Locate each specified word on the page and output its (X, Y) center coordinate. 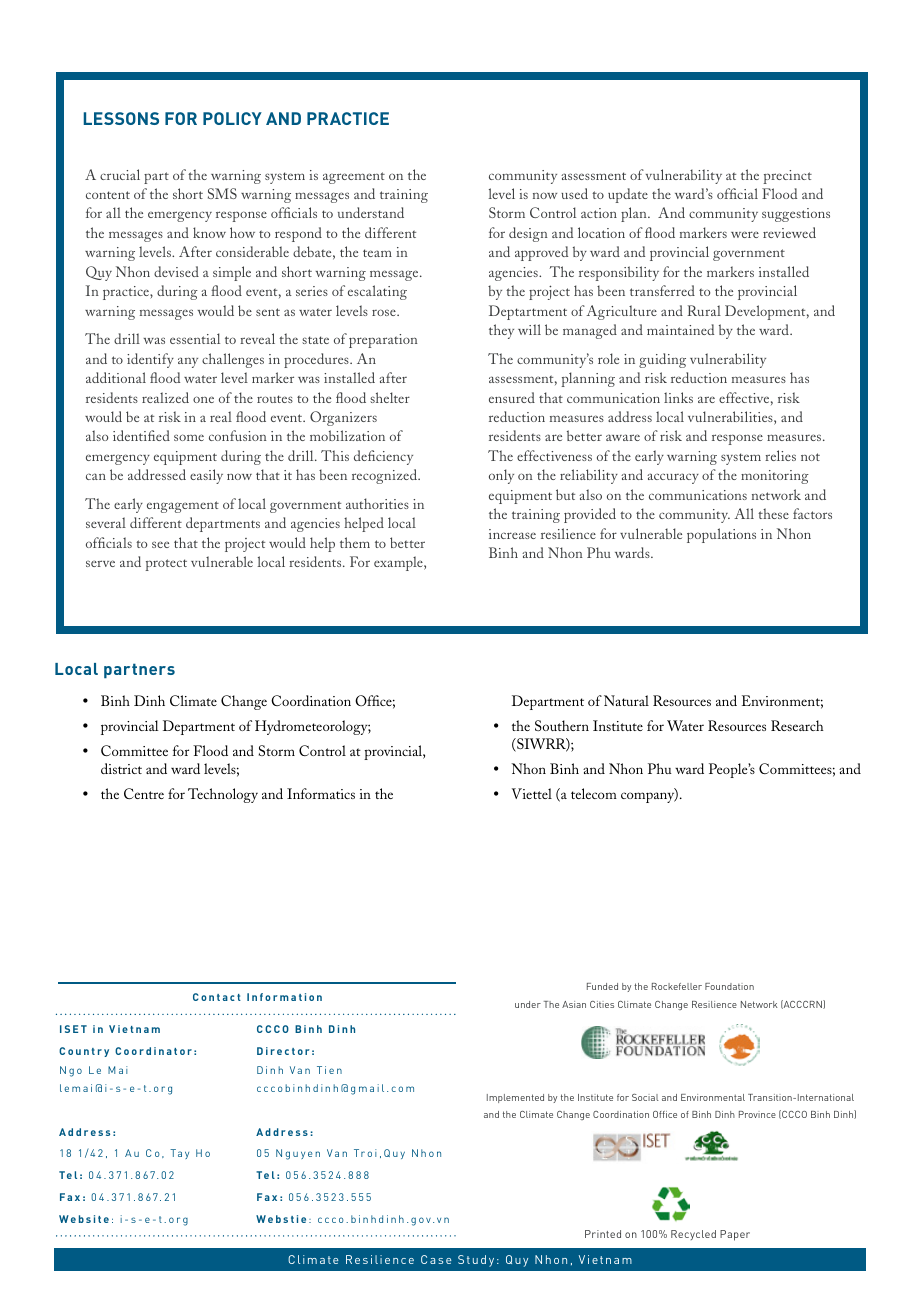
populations (721, 535)
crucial (120, 174)
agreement (354, 178)
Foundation (729, 986)
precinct (788, 177)
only (501, 476)
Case (436, 1259)
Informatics (321, 793)
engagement (183, 507)
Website (84, 1219)
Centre (144, 793)
